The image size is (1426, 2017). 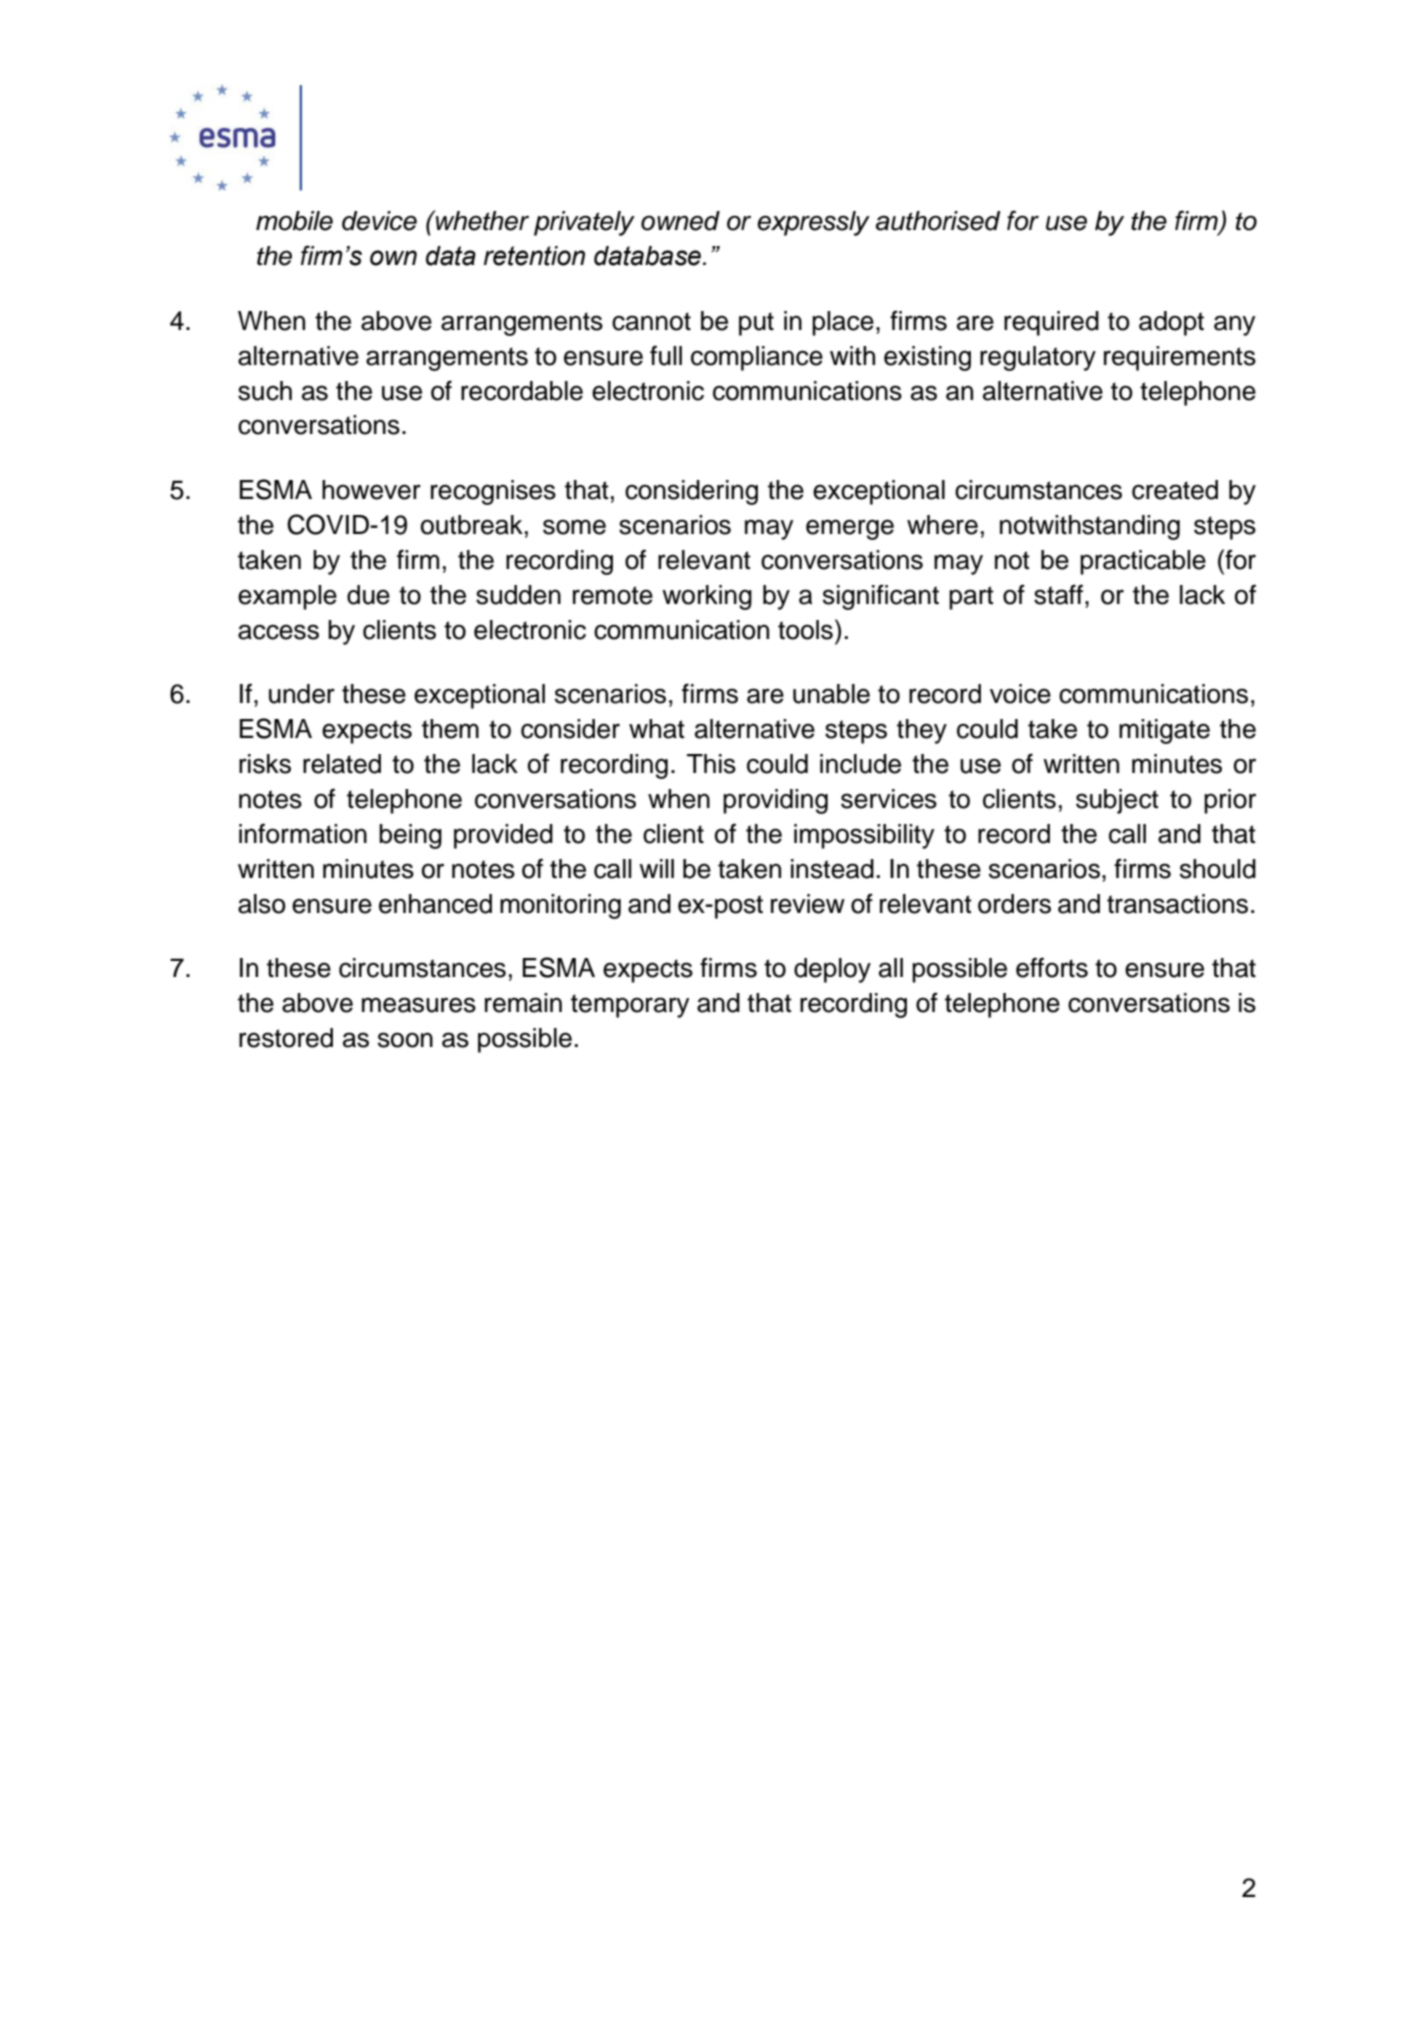 What do you see at coordinates (1175, 490) in the page?
I see `created` at bounding box center [1175, 490].
